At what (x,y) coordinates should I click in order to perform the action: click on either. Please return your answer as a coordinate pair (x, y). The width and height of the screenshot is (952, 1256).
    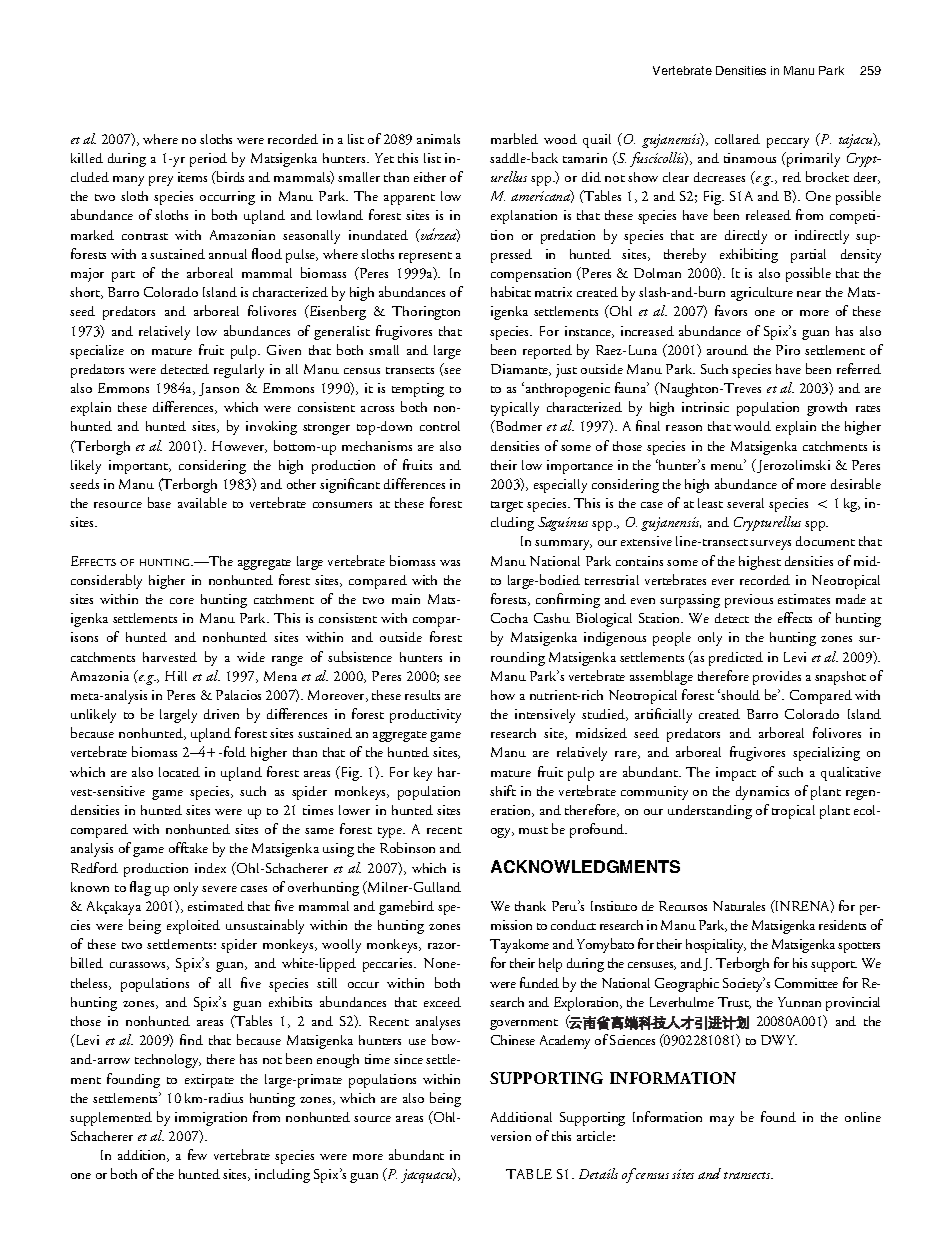
    Looking at the image, I should click on (430, 177).
